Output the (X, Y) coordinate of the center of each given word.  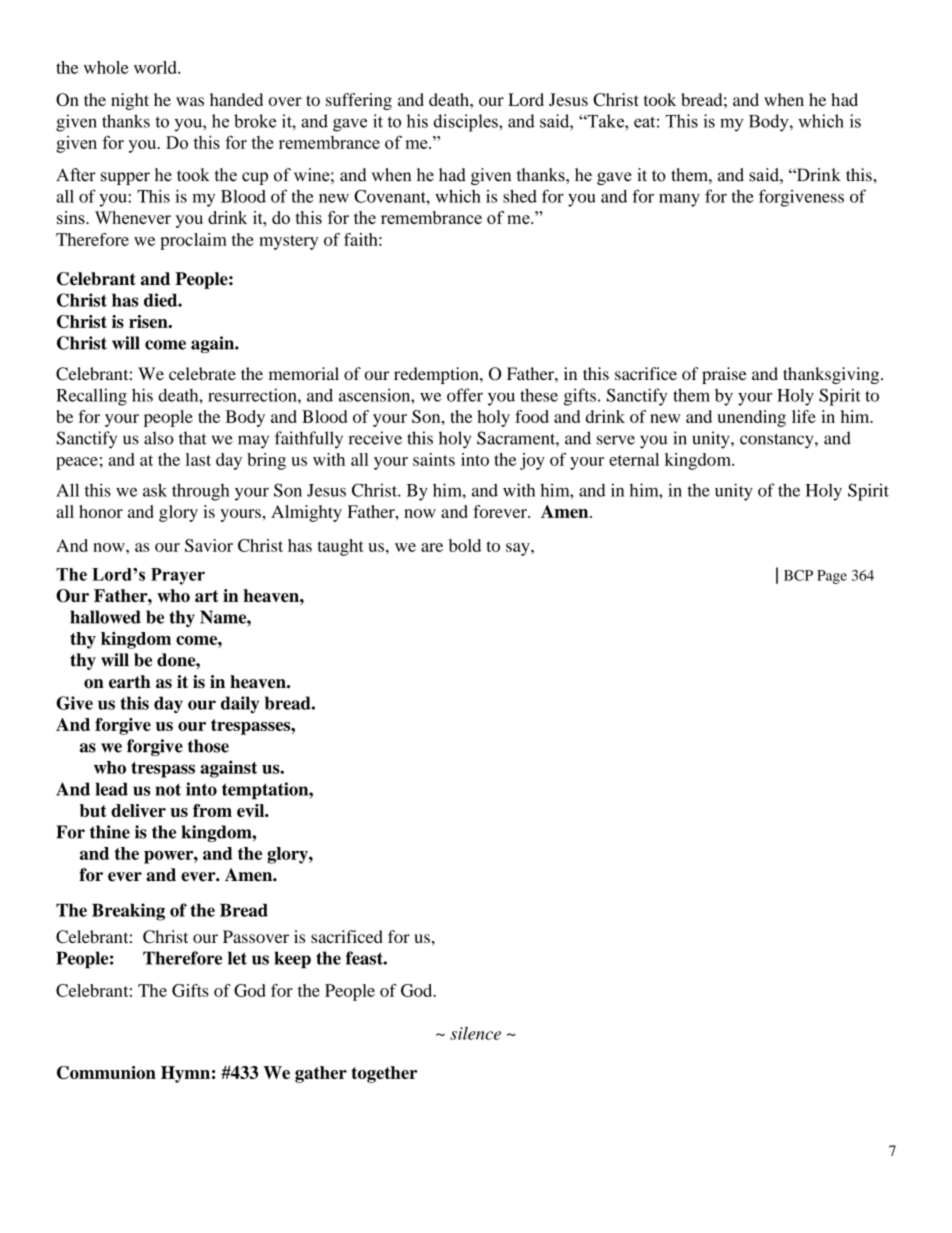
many (679, 200)
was (190, 101)
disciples (467, 123)
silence (475, 1033)
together (384, 1074)
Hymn (185, 1074)
